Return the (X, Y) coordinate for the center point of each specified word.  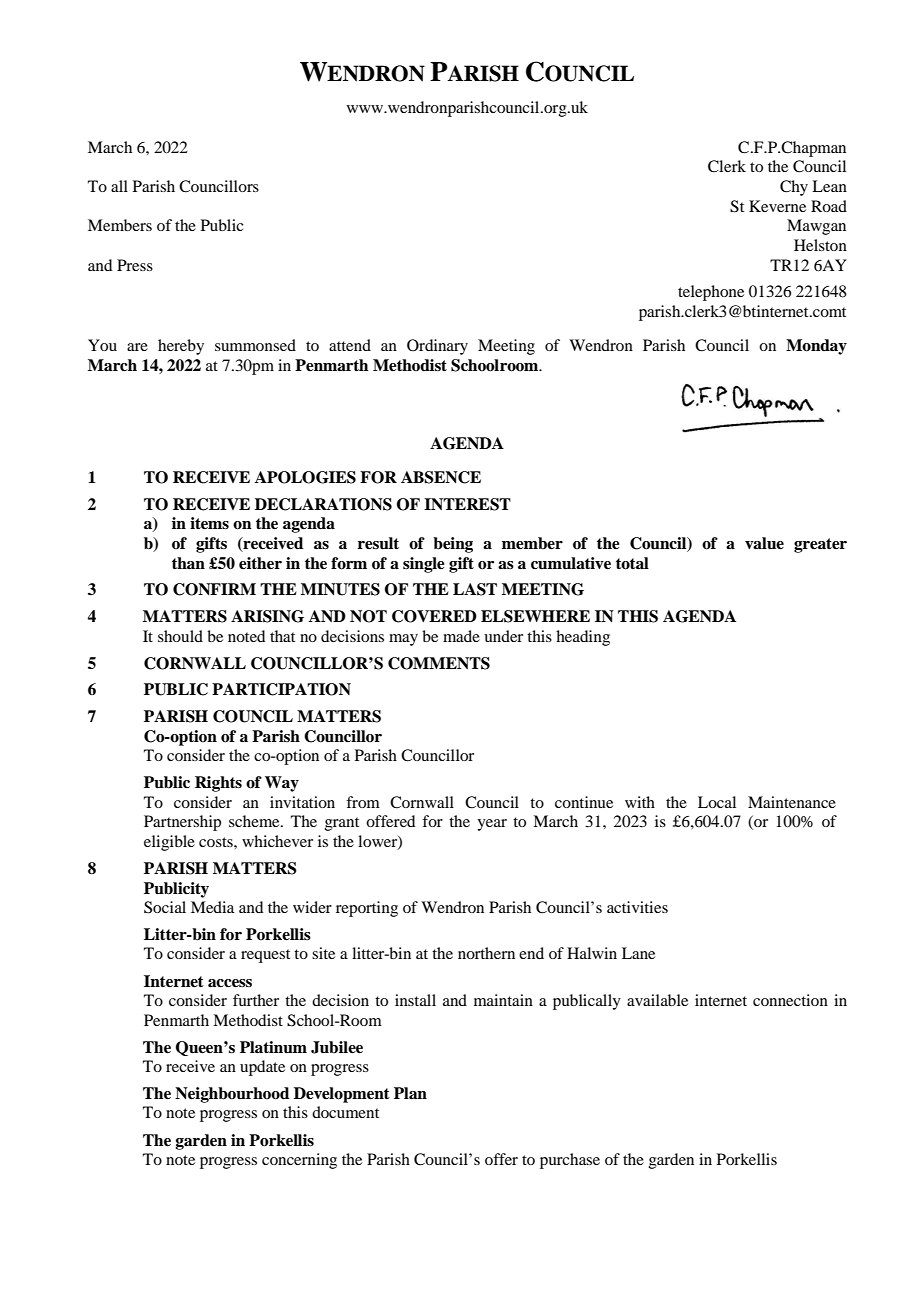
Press (135, 265)
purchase (570, 1161)
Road (829, 206)
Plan (410, 1093)
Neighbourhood (232, 1095)
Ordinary (437, 347)
